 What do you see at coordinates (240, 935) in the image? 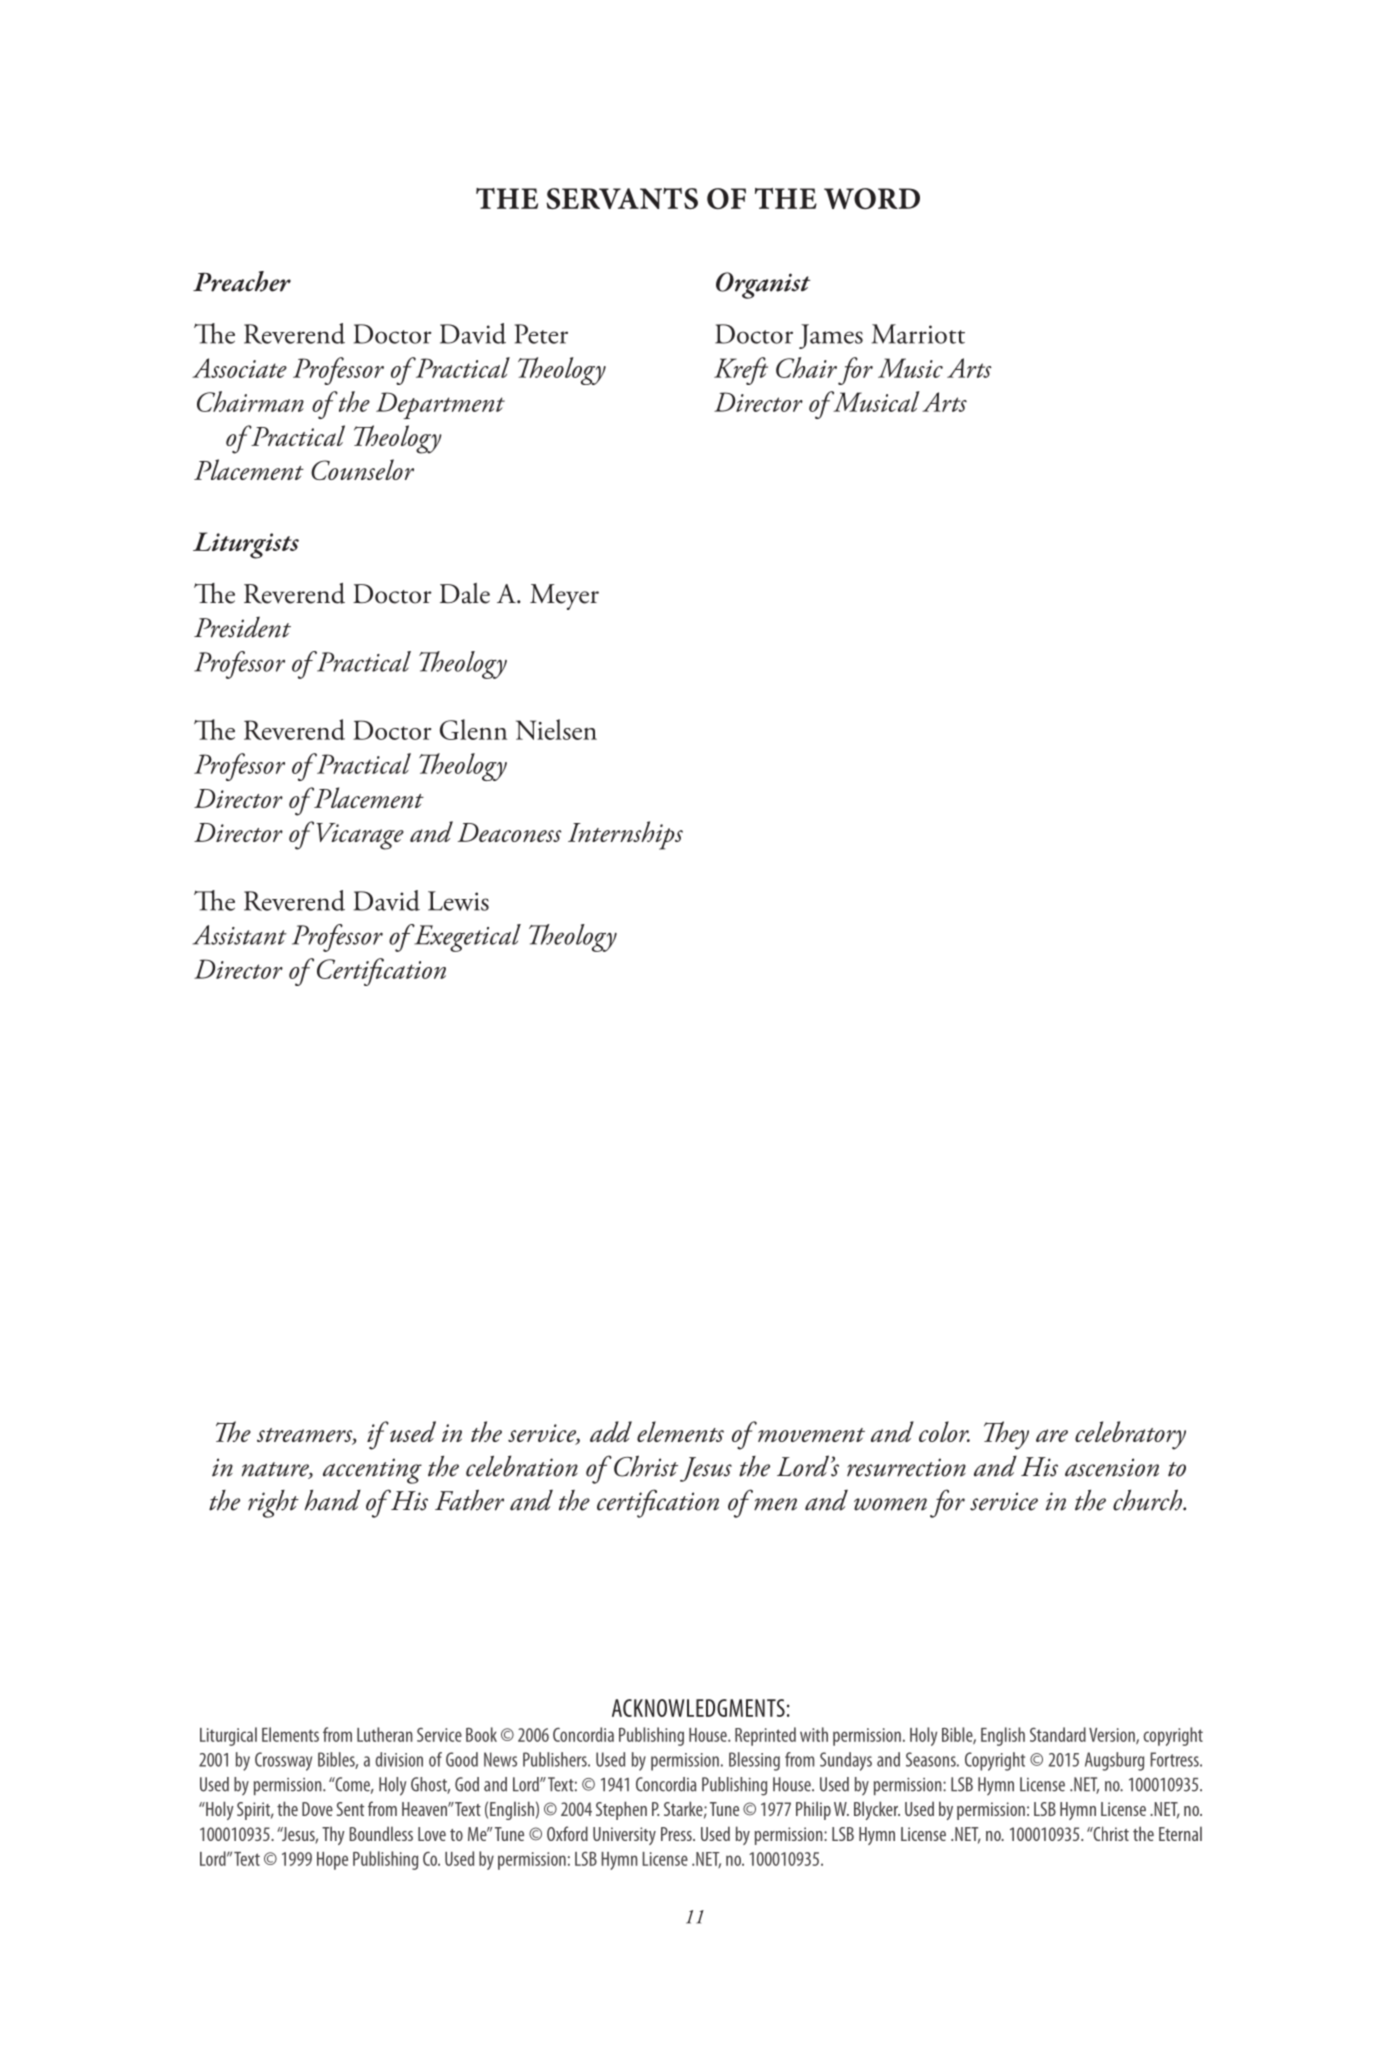
I see `Assistant` at bounding box center [240, 935].
